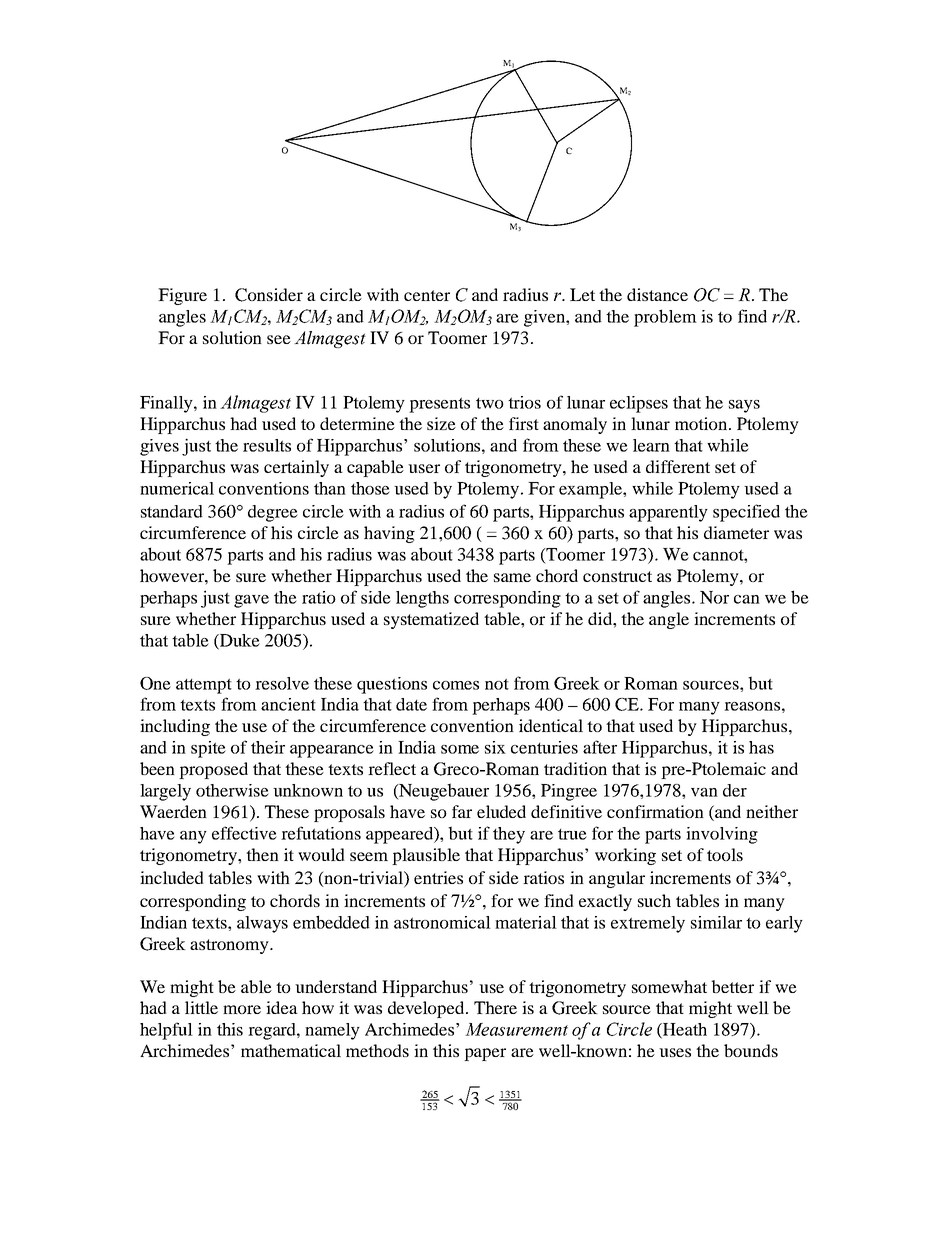 The image size is (952, 1233). I want to click on then, so click(262, 854).
